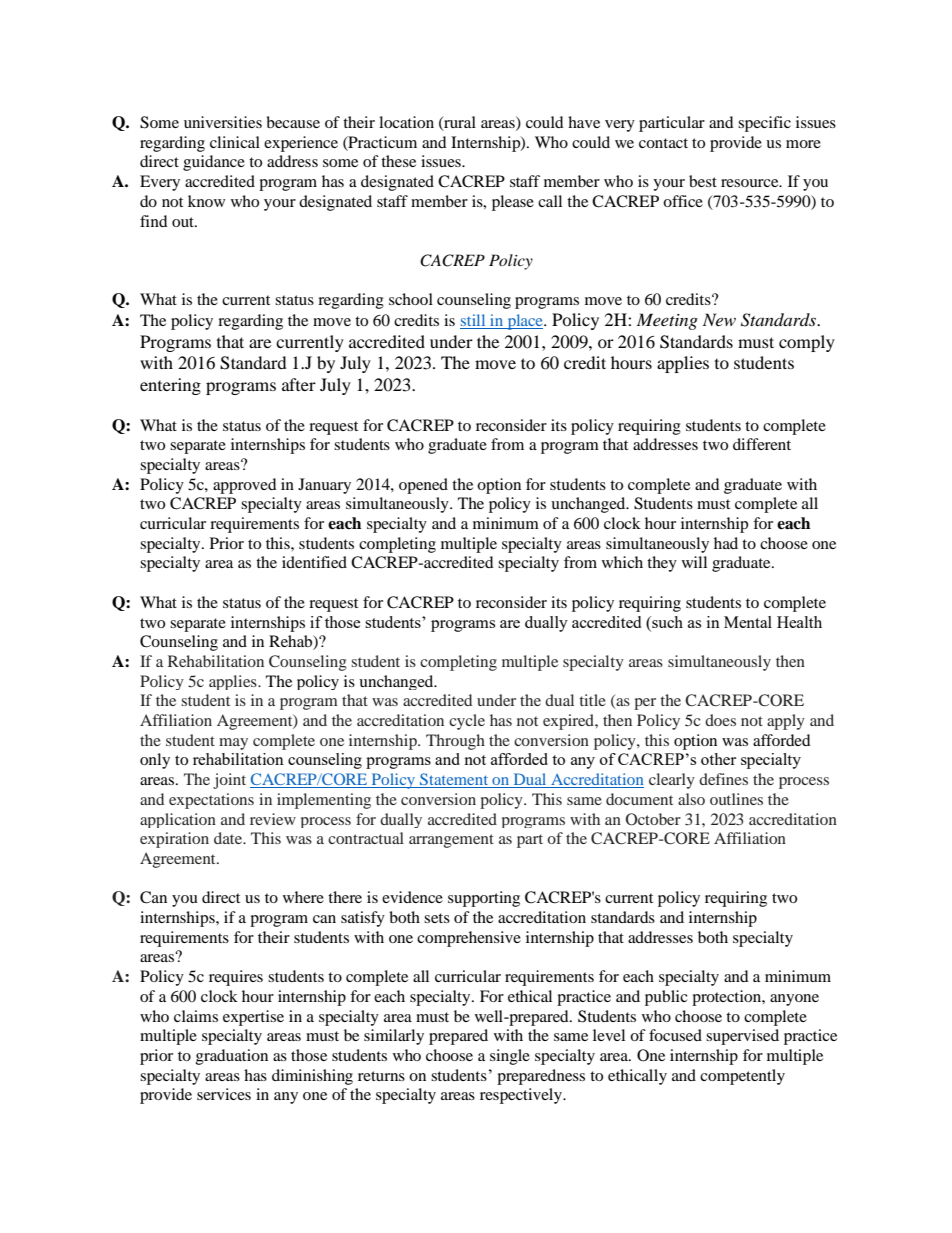  Describe the element at coordinates (423, 486) in the document. I see `opened` at that location.
